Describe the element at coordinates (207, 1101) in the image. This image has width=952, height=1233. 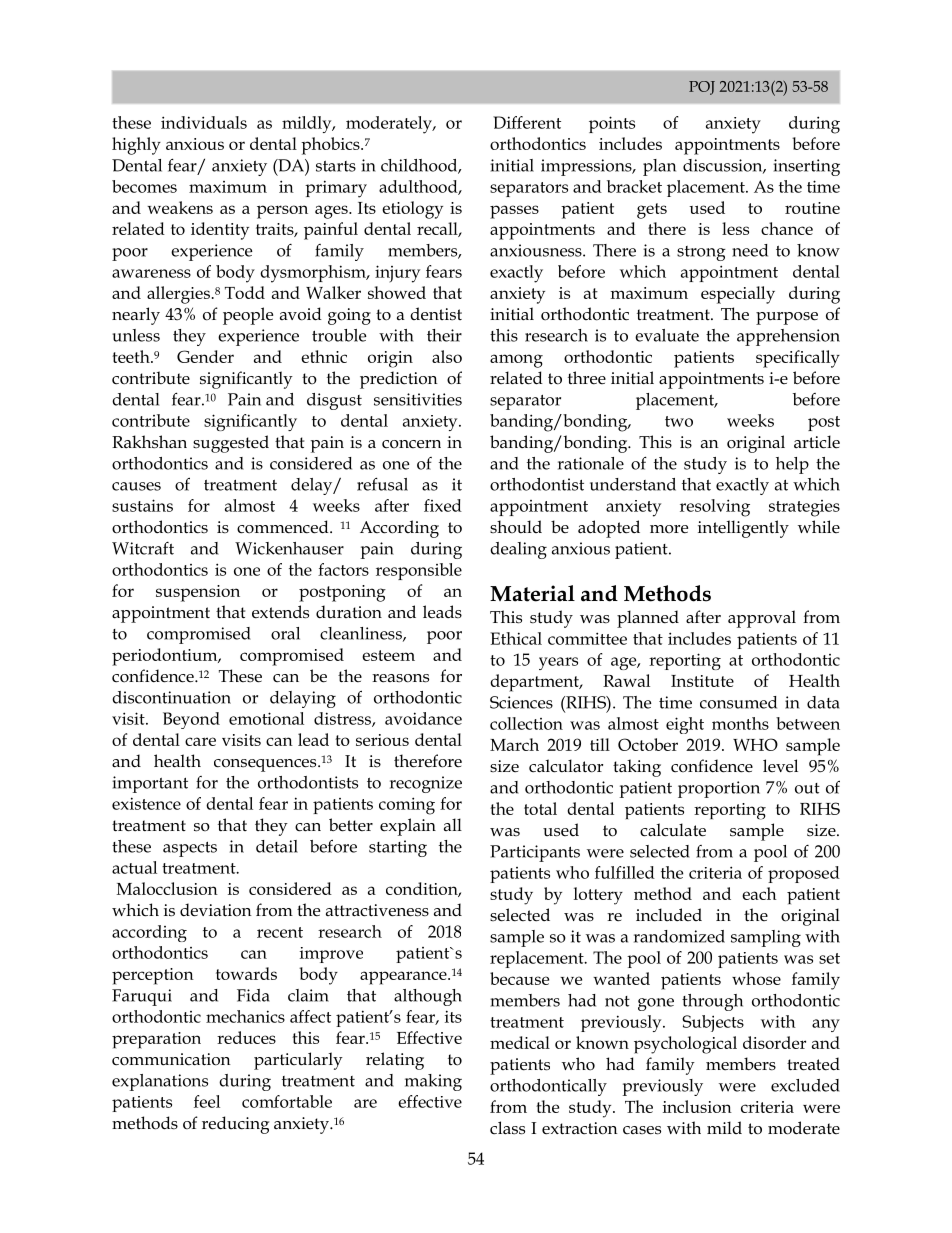
I see `feel` at that location.
